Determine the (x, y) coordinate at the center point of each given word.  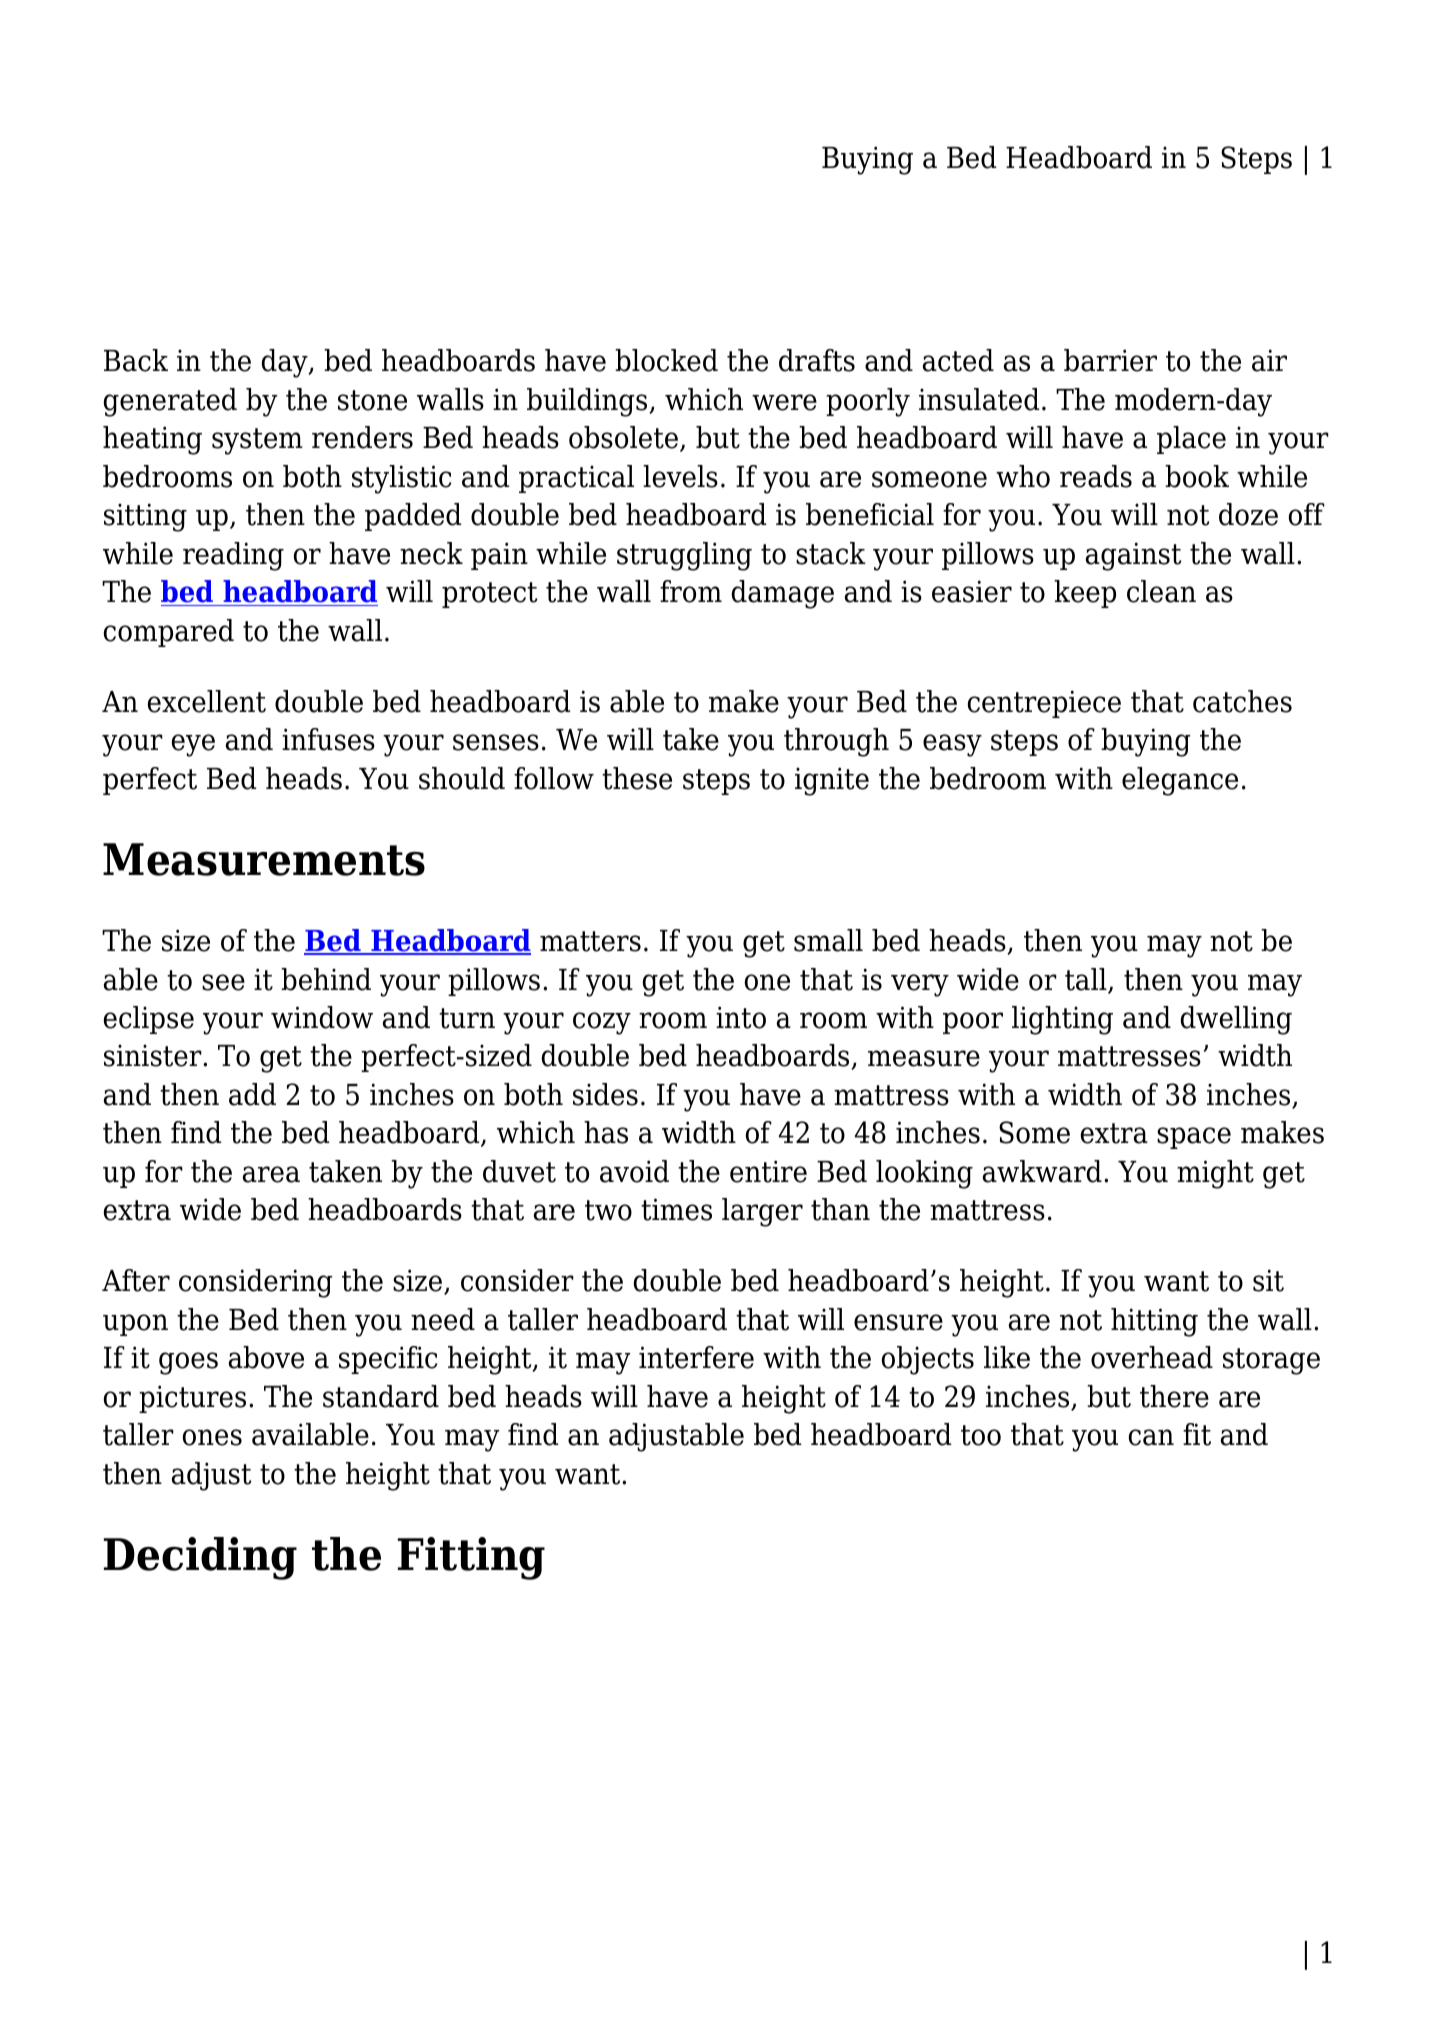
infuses (328, 739)
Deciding (200, 1558)
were (784, 402)
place (1191, 440)
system (257, 441)
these (637, 778)
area (271, 1174)
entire (768, 1171)
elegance (1180, 781)
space (1194, 1138)
